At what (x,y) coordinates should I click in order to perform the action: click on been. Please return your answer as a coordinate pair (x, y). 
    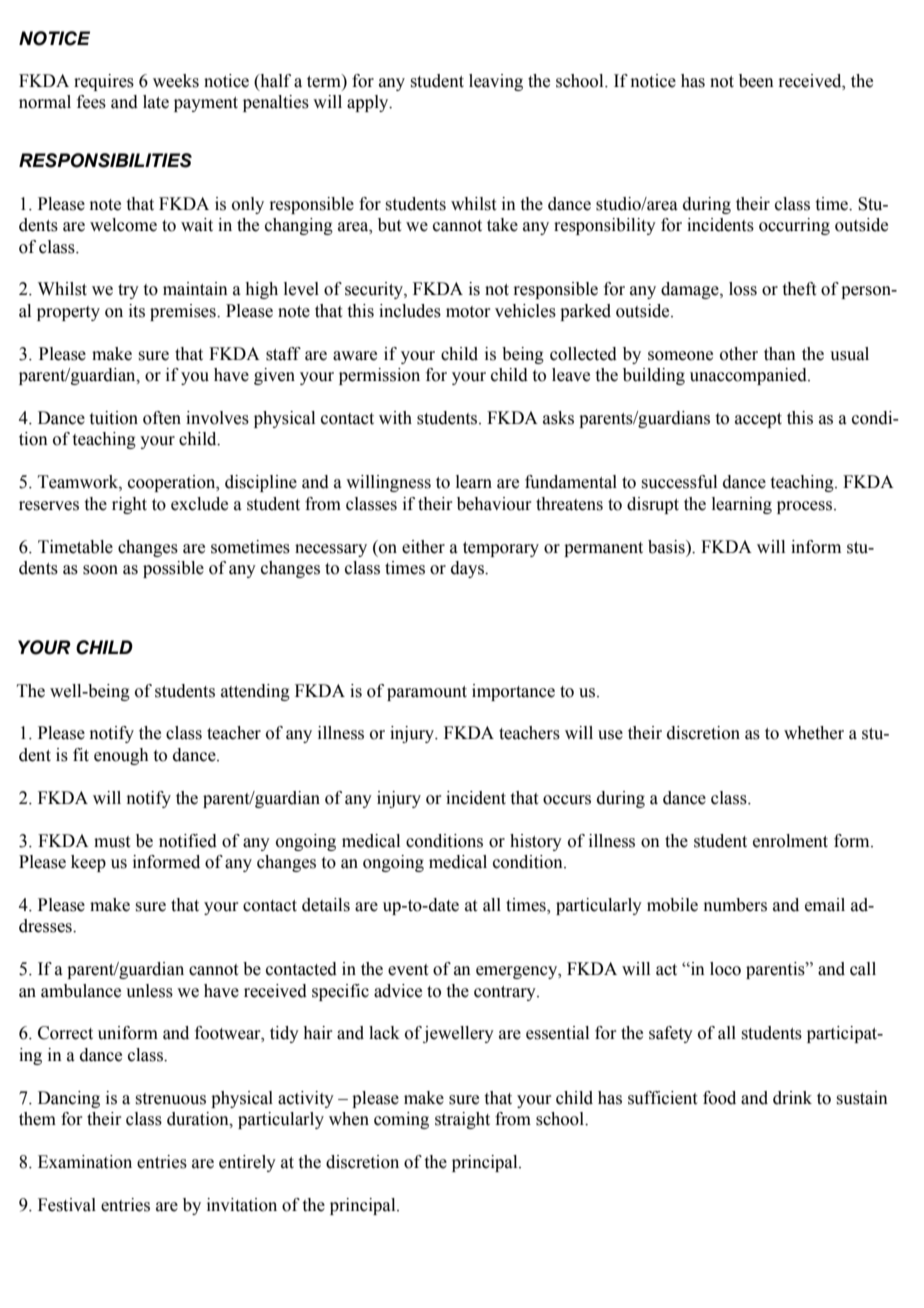
    Looking at the image, I should click on (756, 81).
